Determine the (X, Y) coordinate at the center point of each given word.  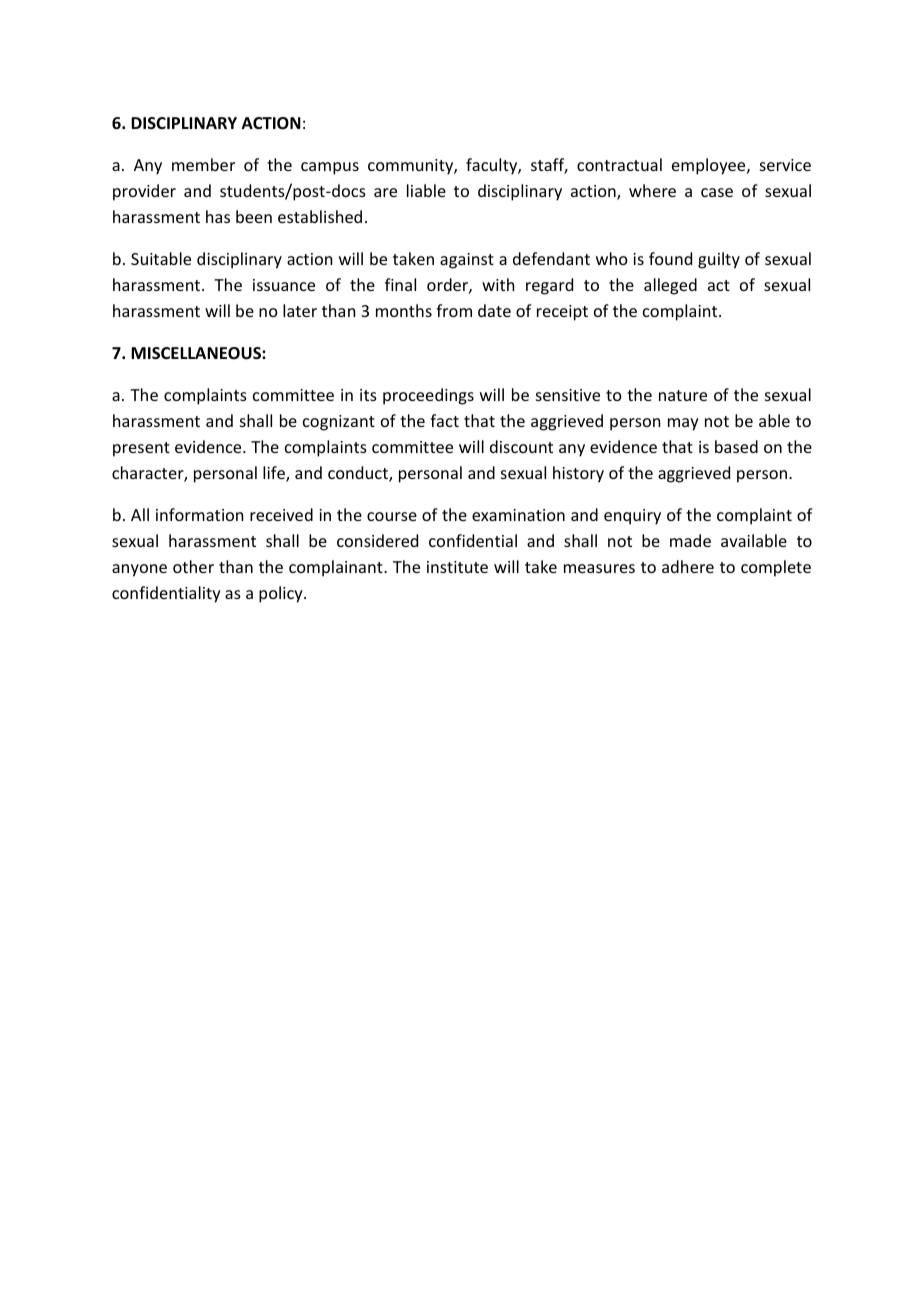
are (385, 192)
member (203, 164)
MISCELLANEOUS (197, 353)
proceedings (428, 396)
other (193, 566)
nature (683, 395)
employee (710, 166)
